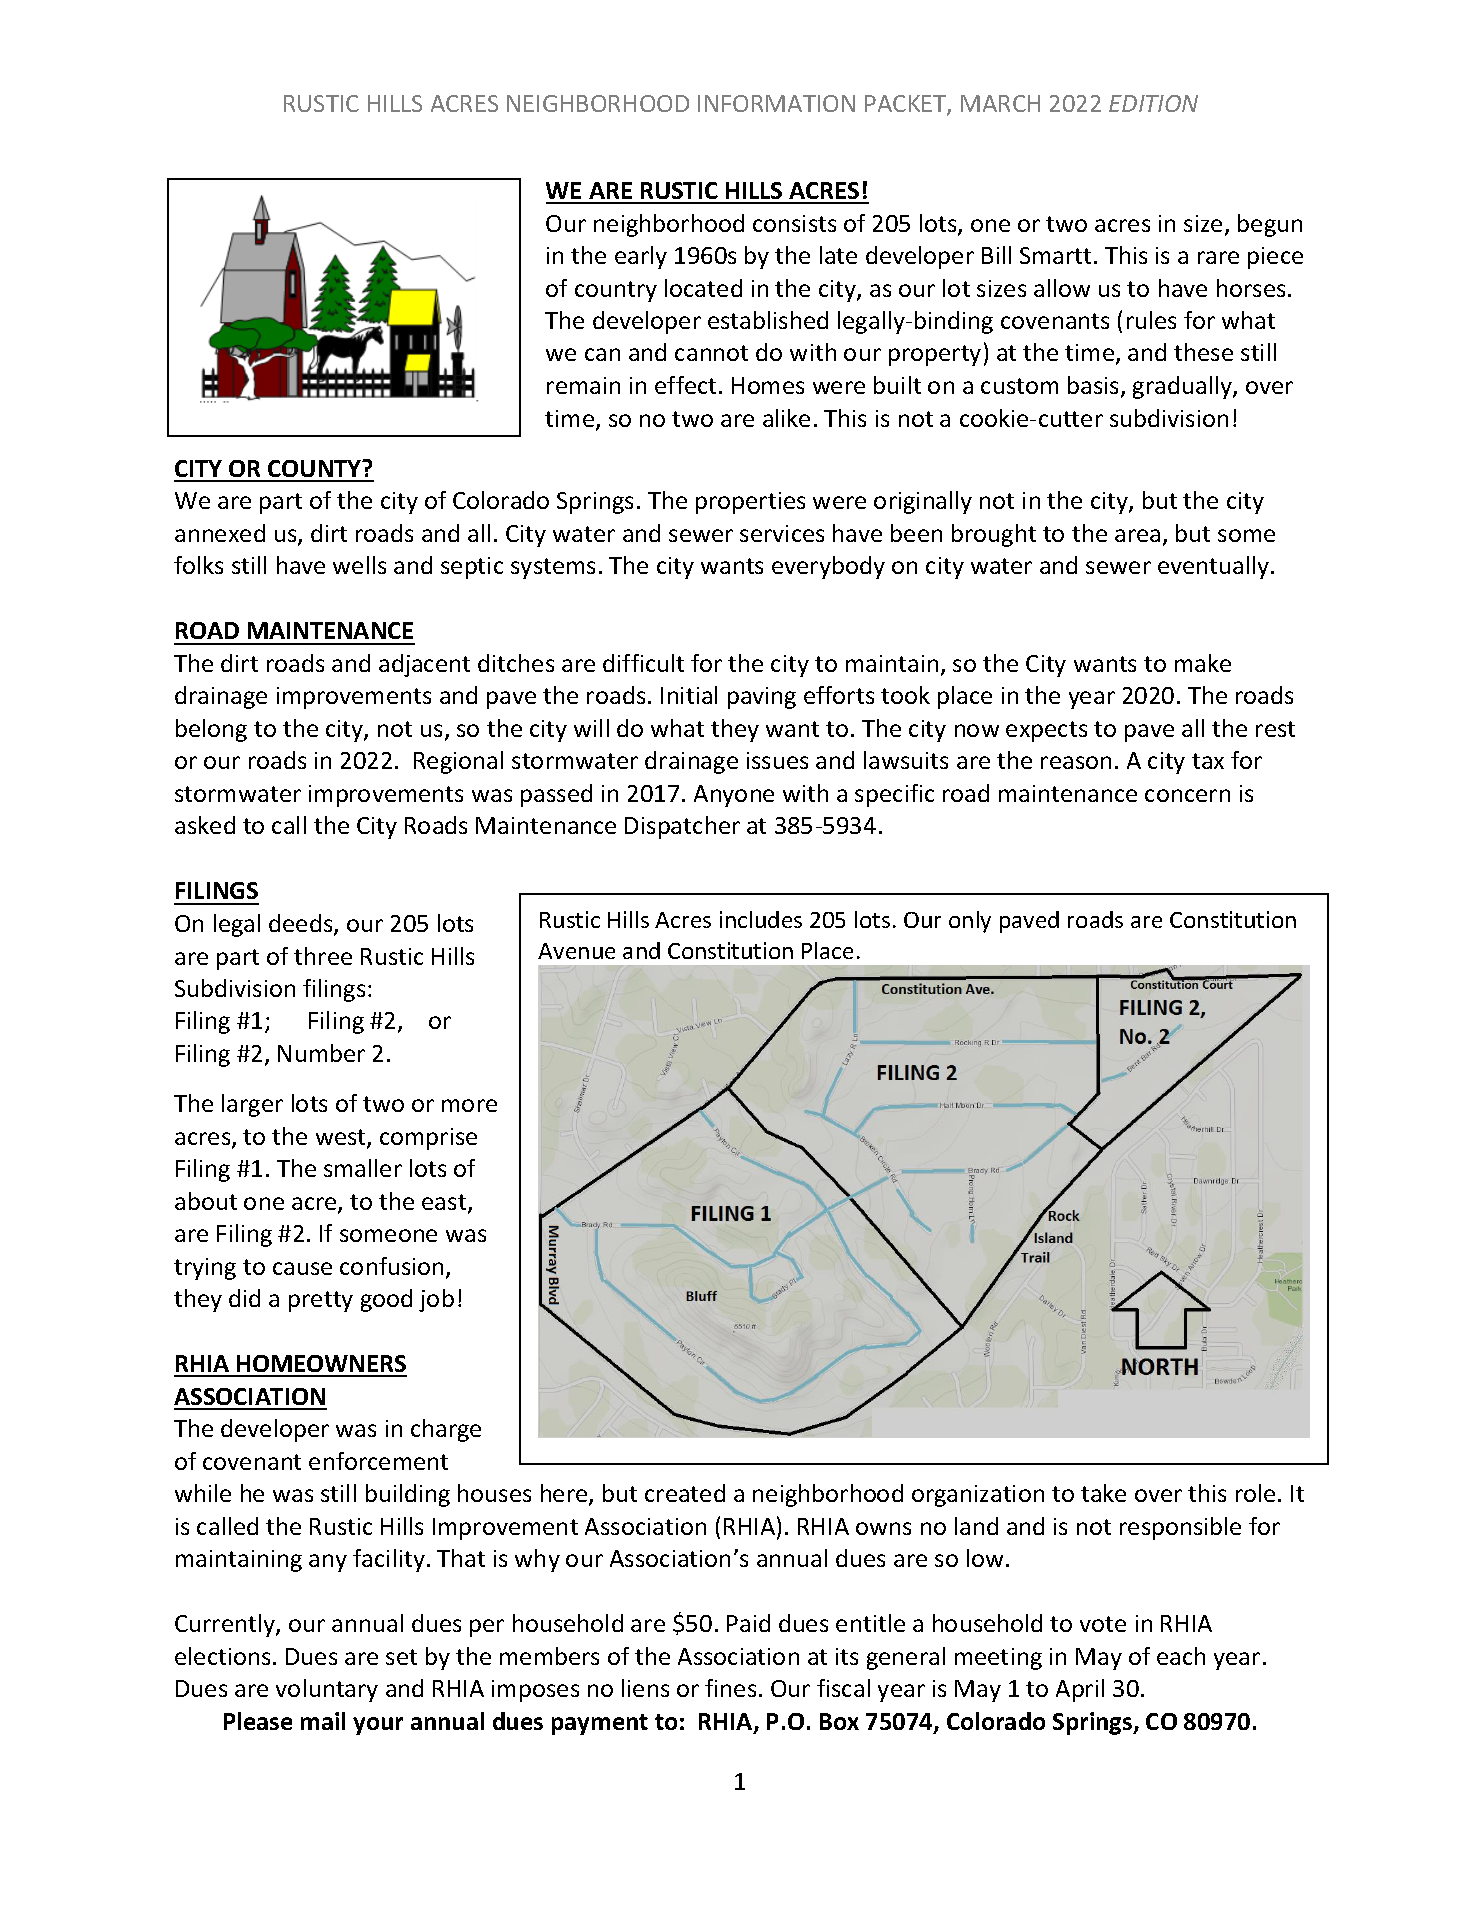 The image size is (1481, 1917). Describe the element at coordinates (685, 1493) in the screenshot. I see `created` at that location.
